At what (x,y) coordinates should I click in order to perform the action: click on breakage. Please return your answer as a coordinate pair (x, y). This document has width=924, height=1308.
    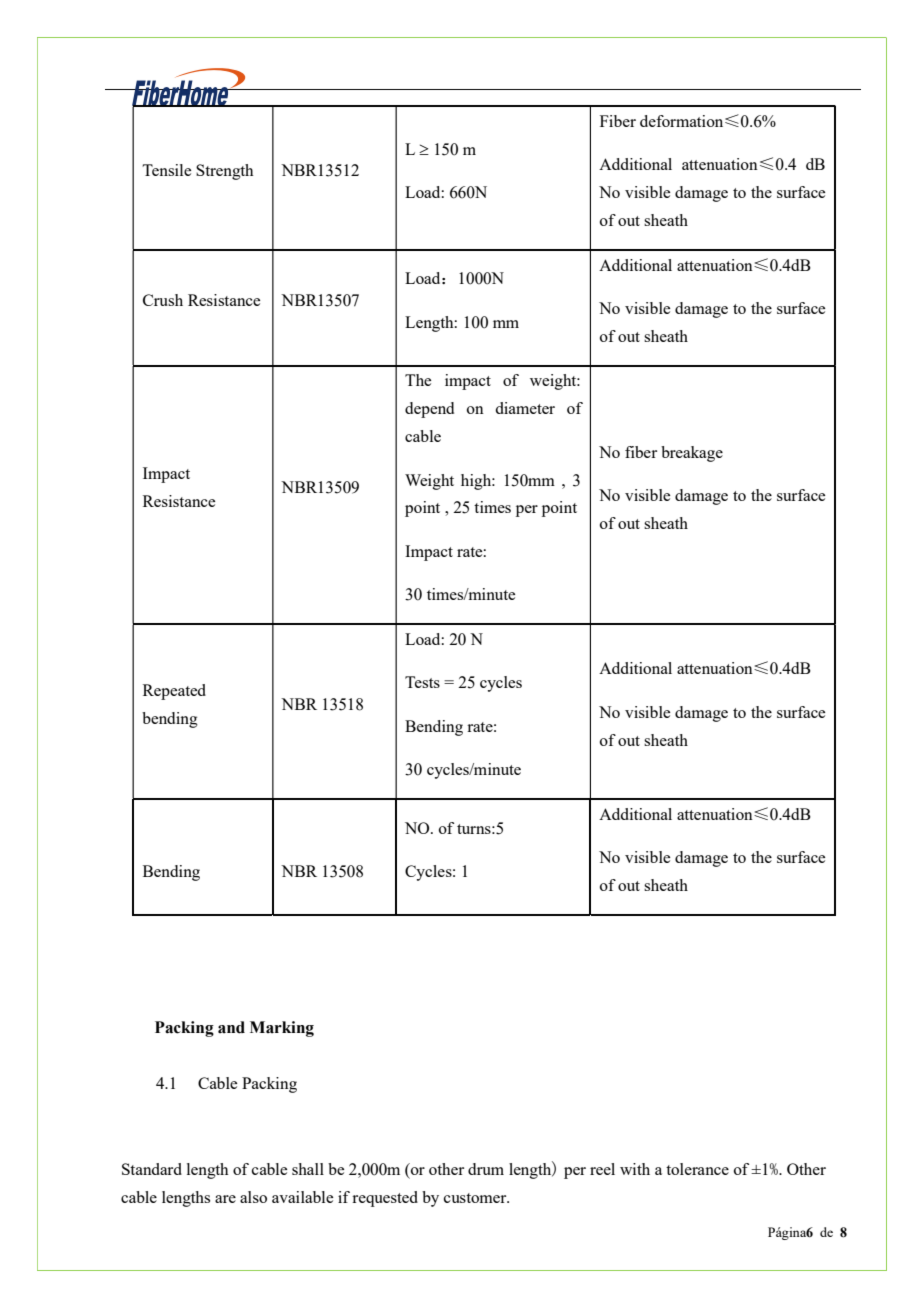
    Looking at the image, I should click on (692, 454).
